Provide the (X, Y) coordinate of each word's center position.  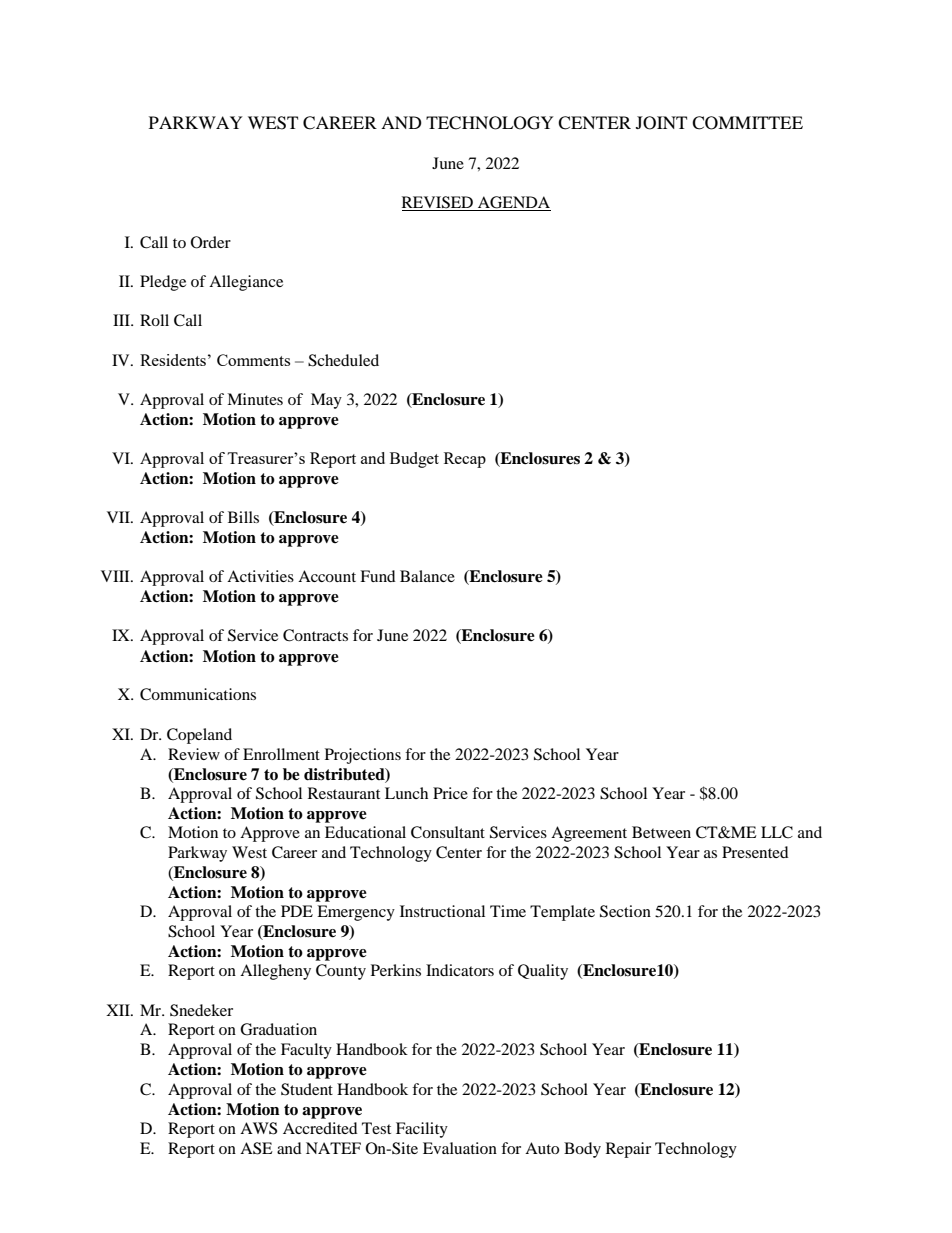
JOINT (661, 123)
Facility (422, 1130)
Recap (465, 460)
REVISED (439, 203)
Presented (755, 852)
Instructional (442, 911)
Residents (173, 360)
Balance (427, 576)
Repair (628, 1150)
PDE (297, 911)
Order (211, 242)
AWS (258, 1128)
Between (661, 832)
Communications (198, 694)
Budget (414, 460)
